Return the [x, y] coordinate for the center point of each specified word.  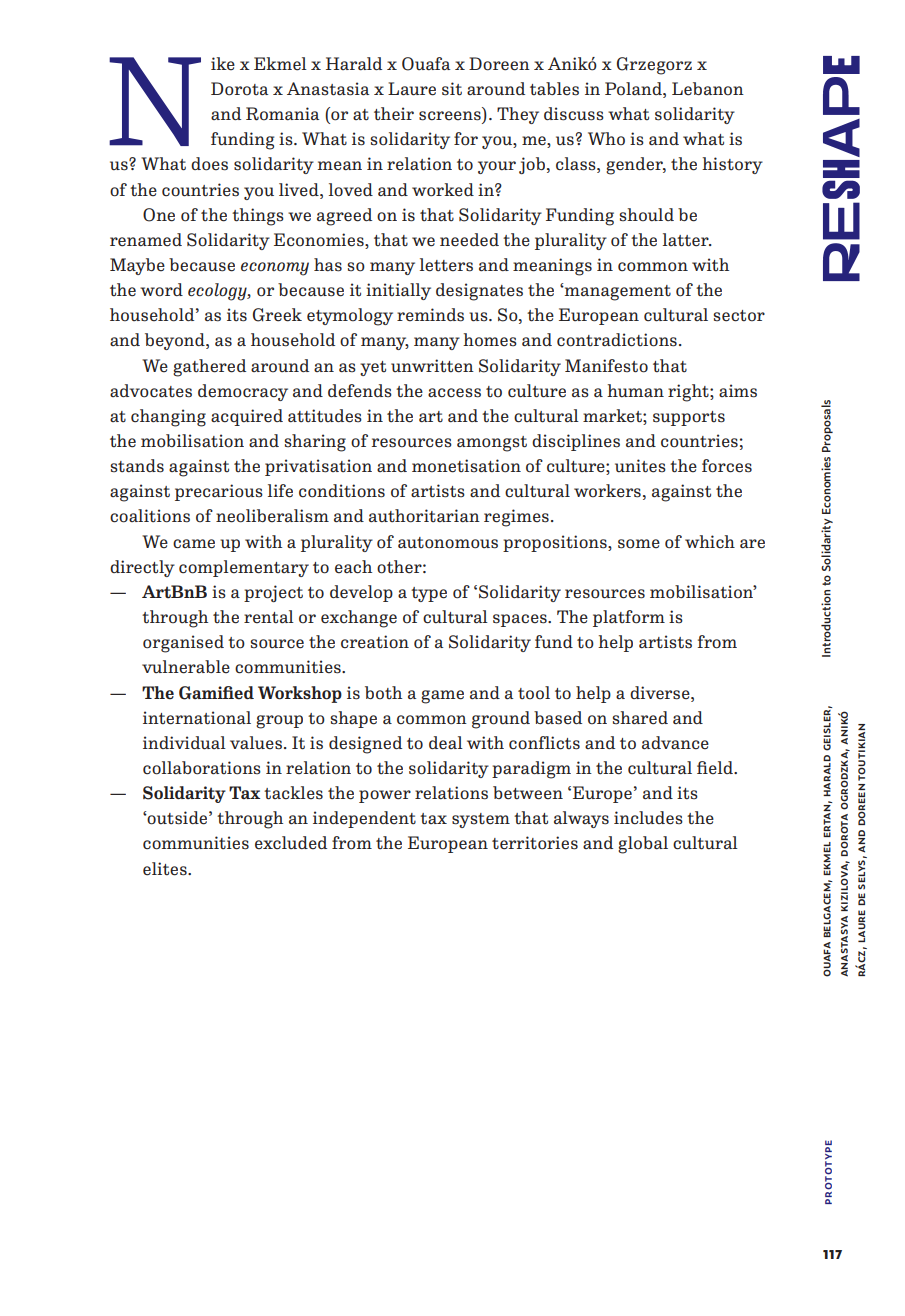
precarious [219, 492]
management [617, 293]
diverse [661, 693]
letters [446, 265]
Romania [282, 114]
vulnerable [186, 667]
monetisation [466, 466]
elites [166, 869]
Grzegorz [654, 66]
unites [640, 466]
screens [450, 116]
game [442, 697]
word [161, 290]
